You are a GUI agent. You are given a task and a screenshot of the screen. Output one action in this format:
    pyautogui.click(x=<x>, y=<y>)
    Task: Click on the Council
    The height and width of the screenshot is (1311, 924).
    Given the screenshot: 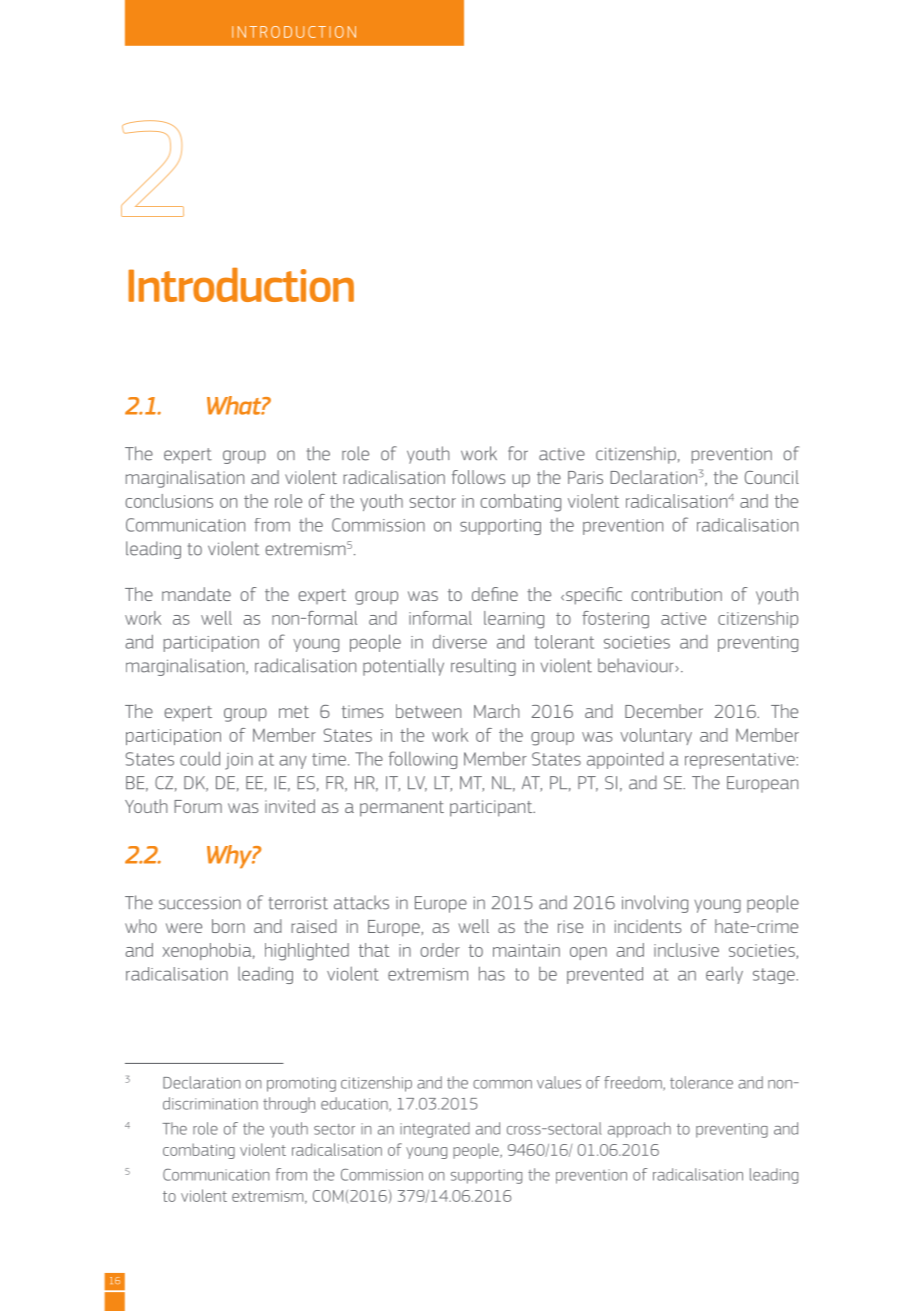 What is the action you would take?
    pyautogui.click(x=772, y=477)
